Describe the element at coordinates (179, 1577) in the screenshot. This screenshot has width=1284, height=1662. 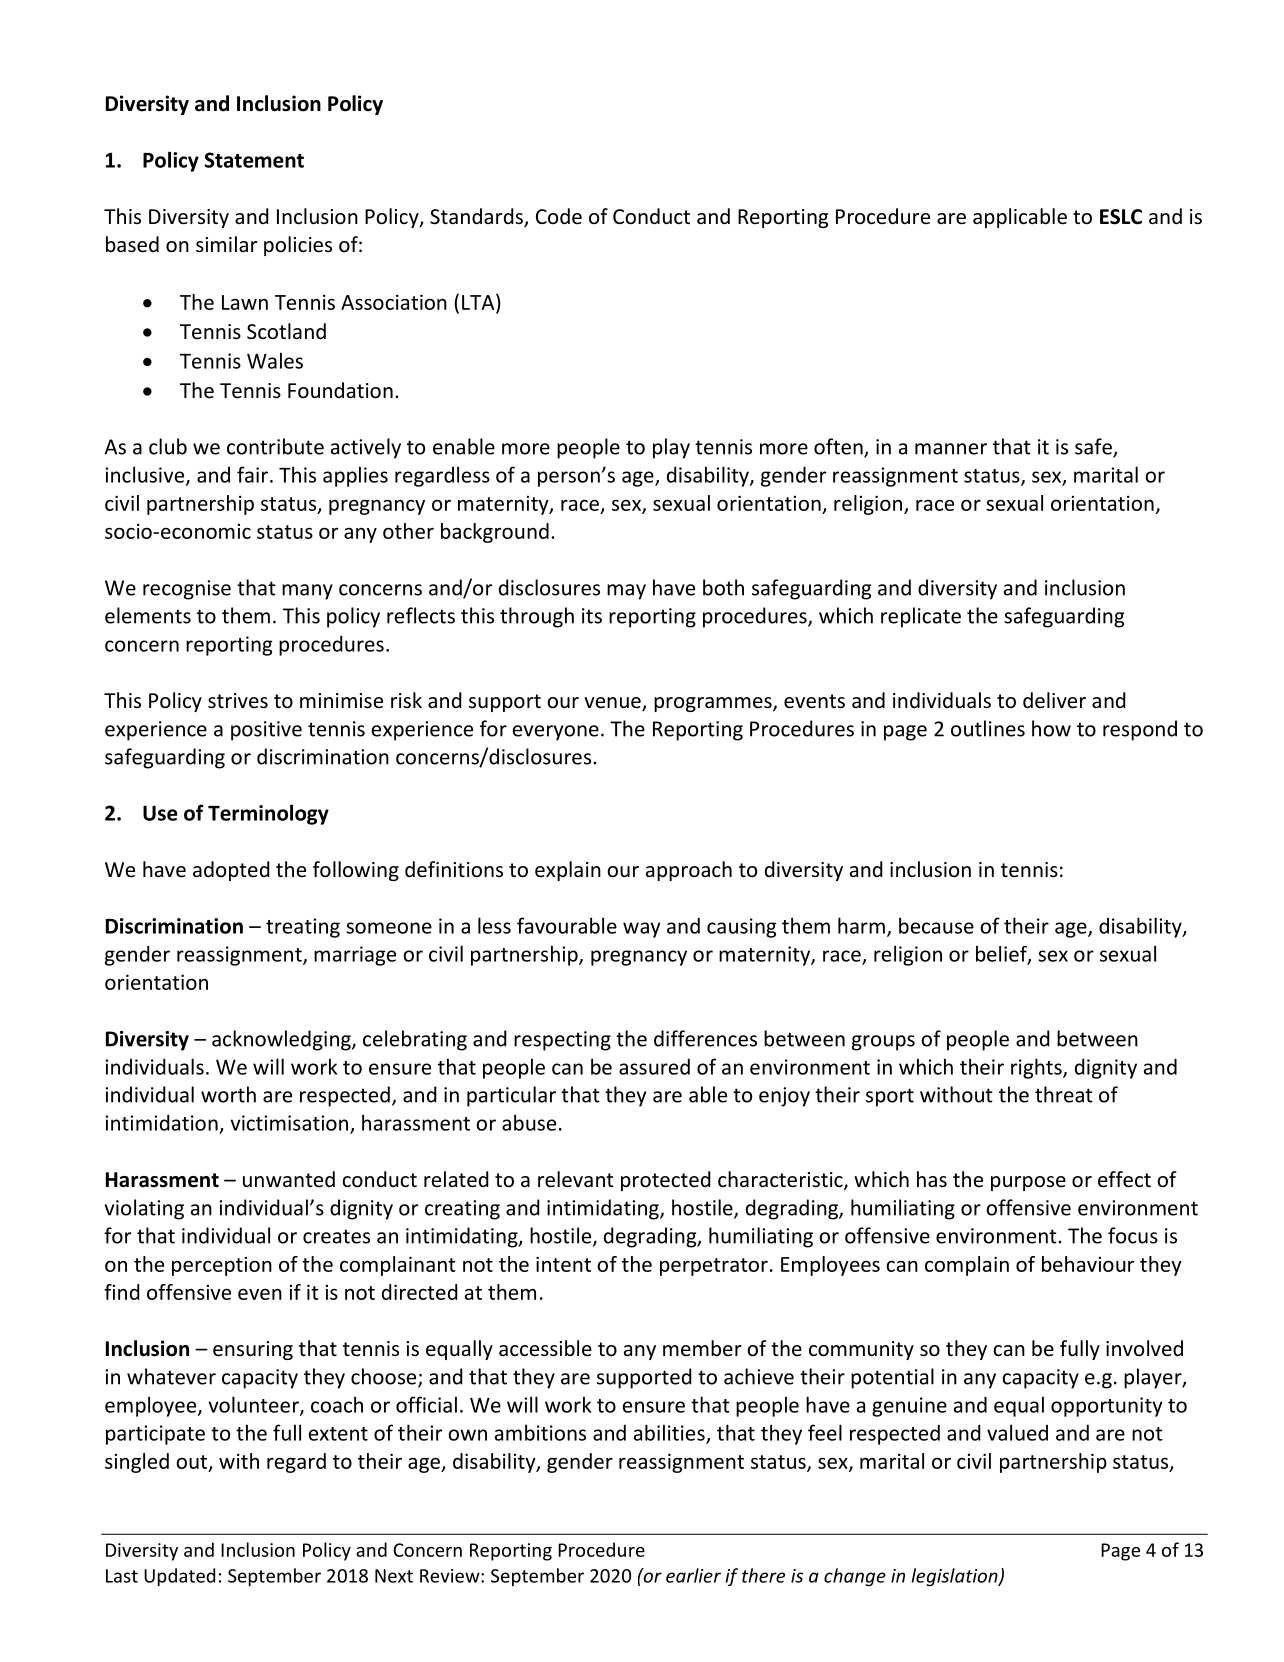
I see `Updated` at that location.
